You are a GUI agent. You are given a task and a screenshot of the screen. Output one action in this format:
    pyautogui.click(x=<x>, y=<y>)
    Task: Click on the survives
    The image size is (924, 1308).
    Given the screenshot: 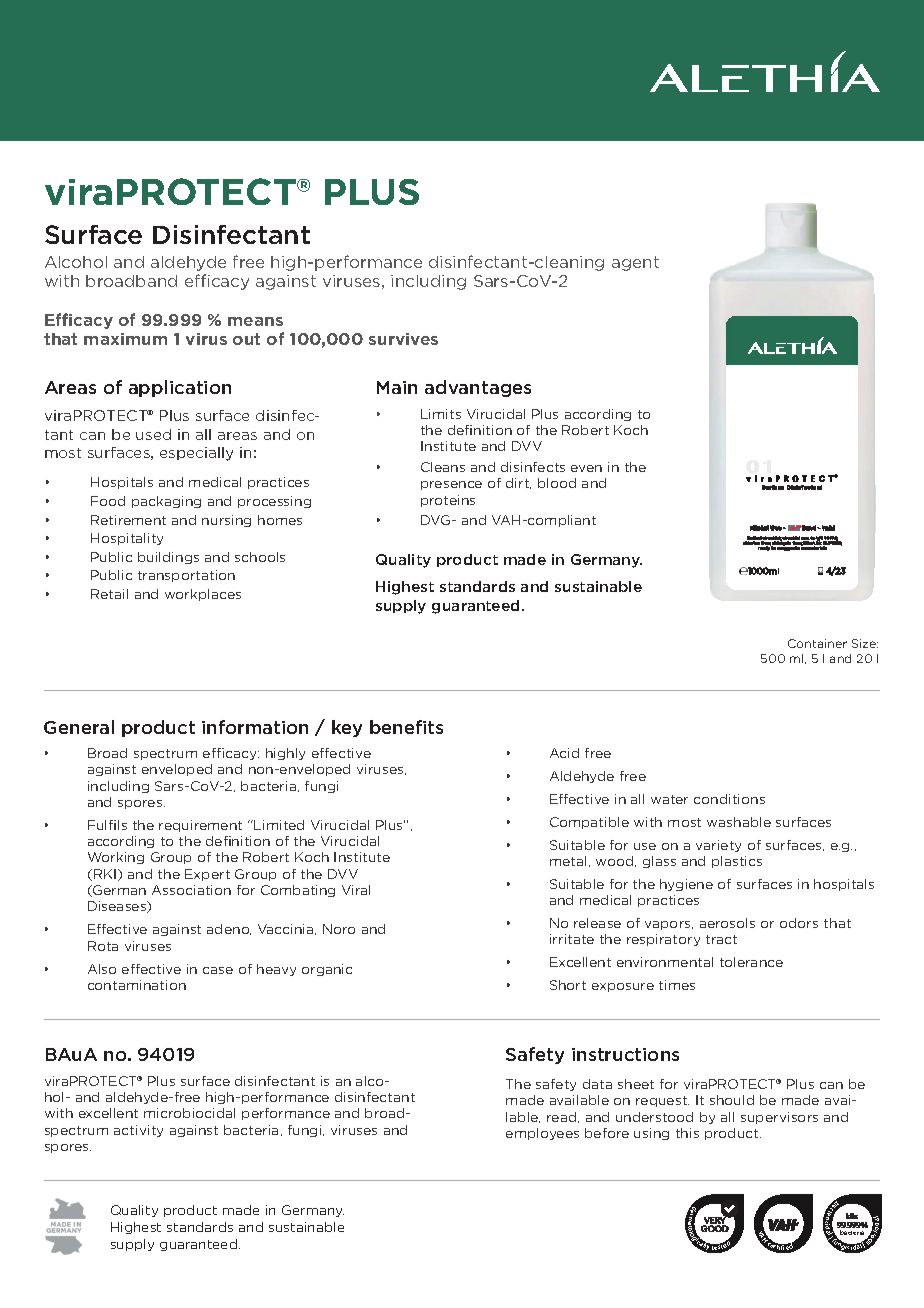 What is the action you would take?
    pyautogui.click(x=403, y=339)
